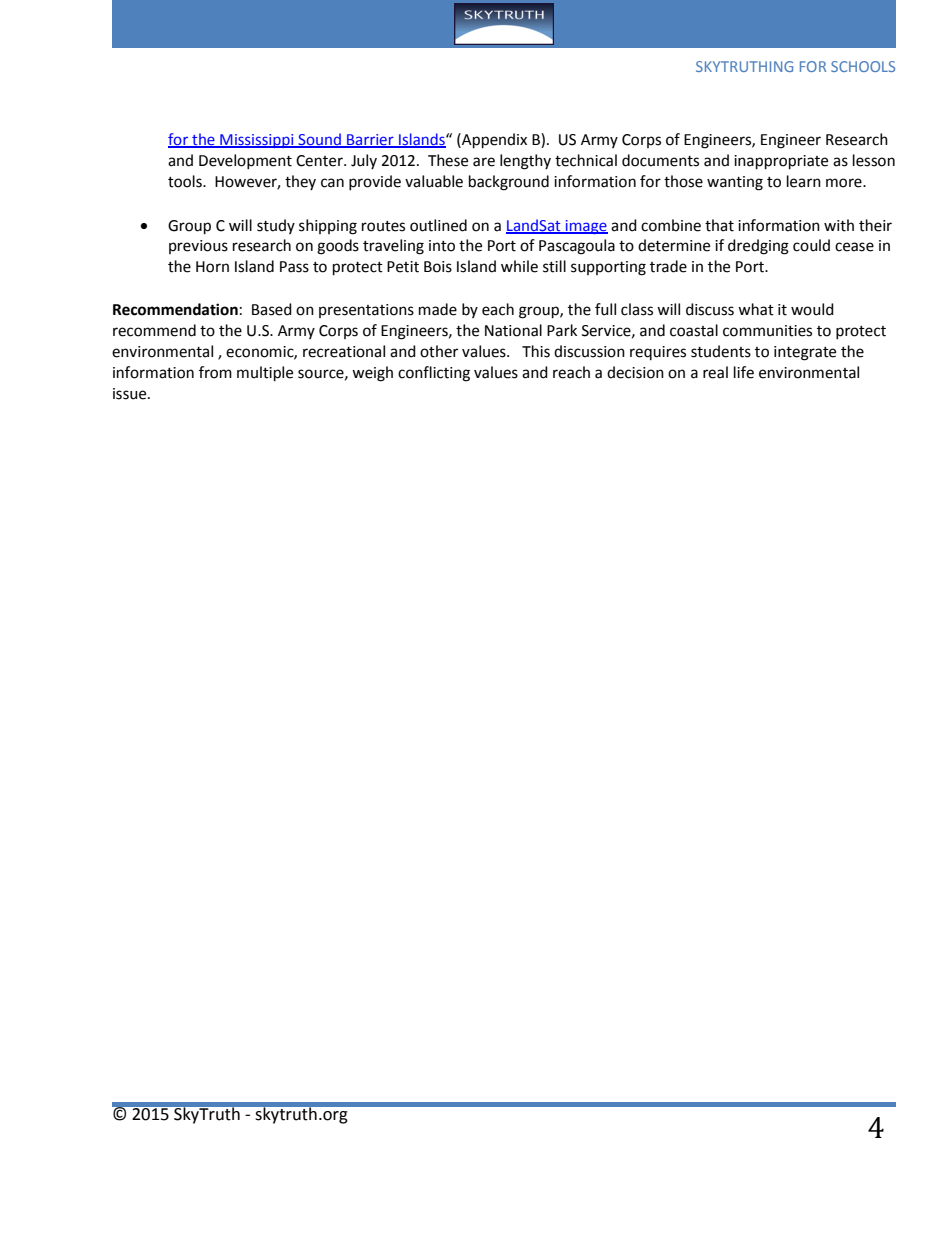 Image resolution: width=952 pixels, height=1233 pixels. What do you see at coordinates (493, 141) in the screenshot?
I see `Appendix` at bounding box center [493, 141].
